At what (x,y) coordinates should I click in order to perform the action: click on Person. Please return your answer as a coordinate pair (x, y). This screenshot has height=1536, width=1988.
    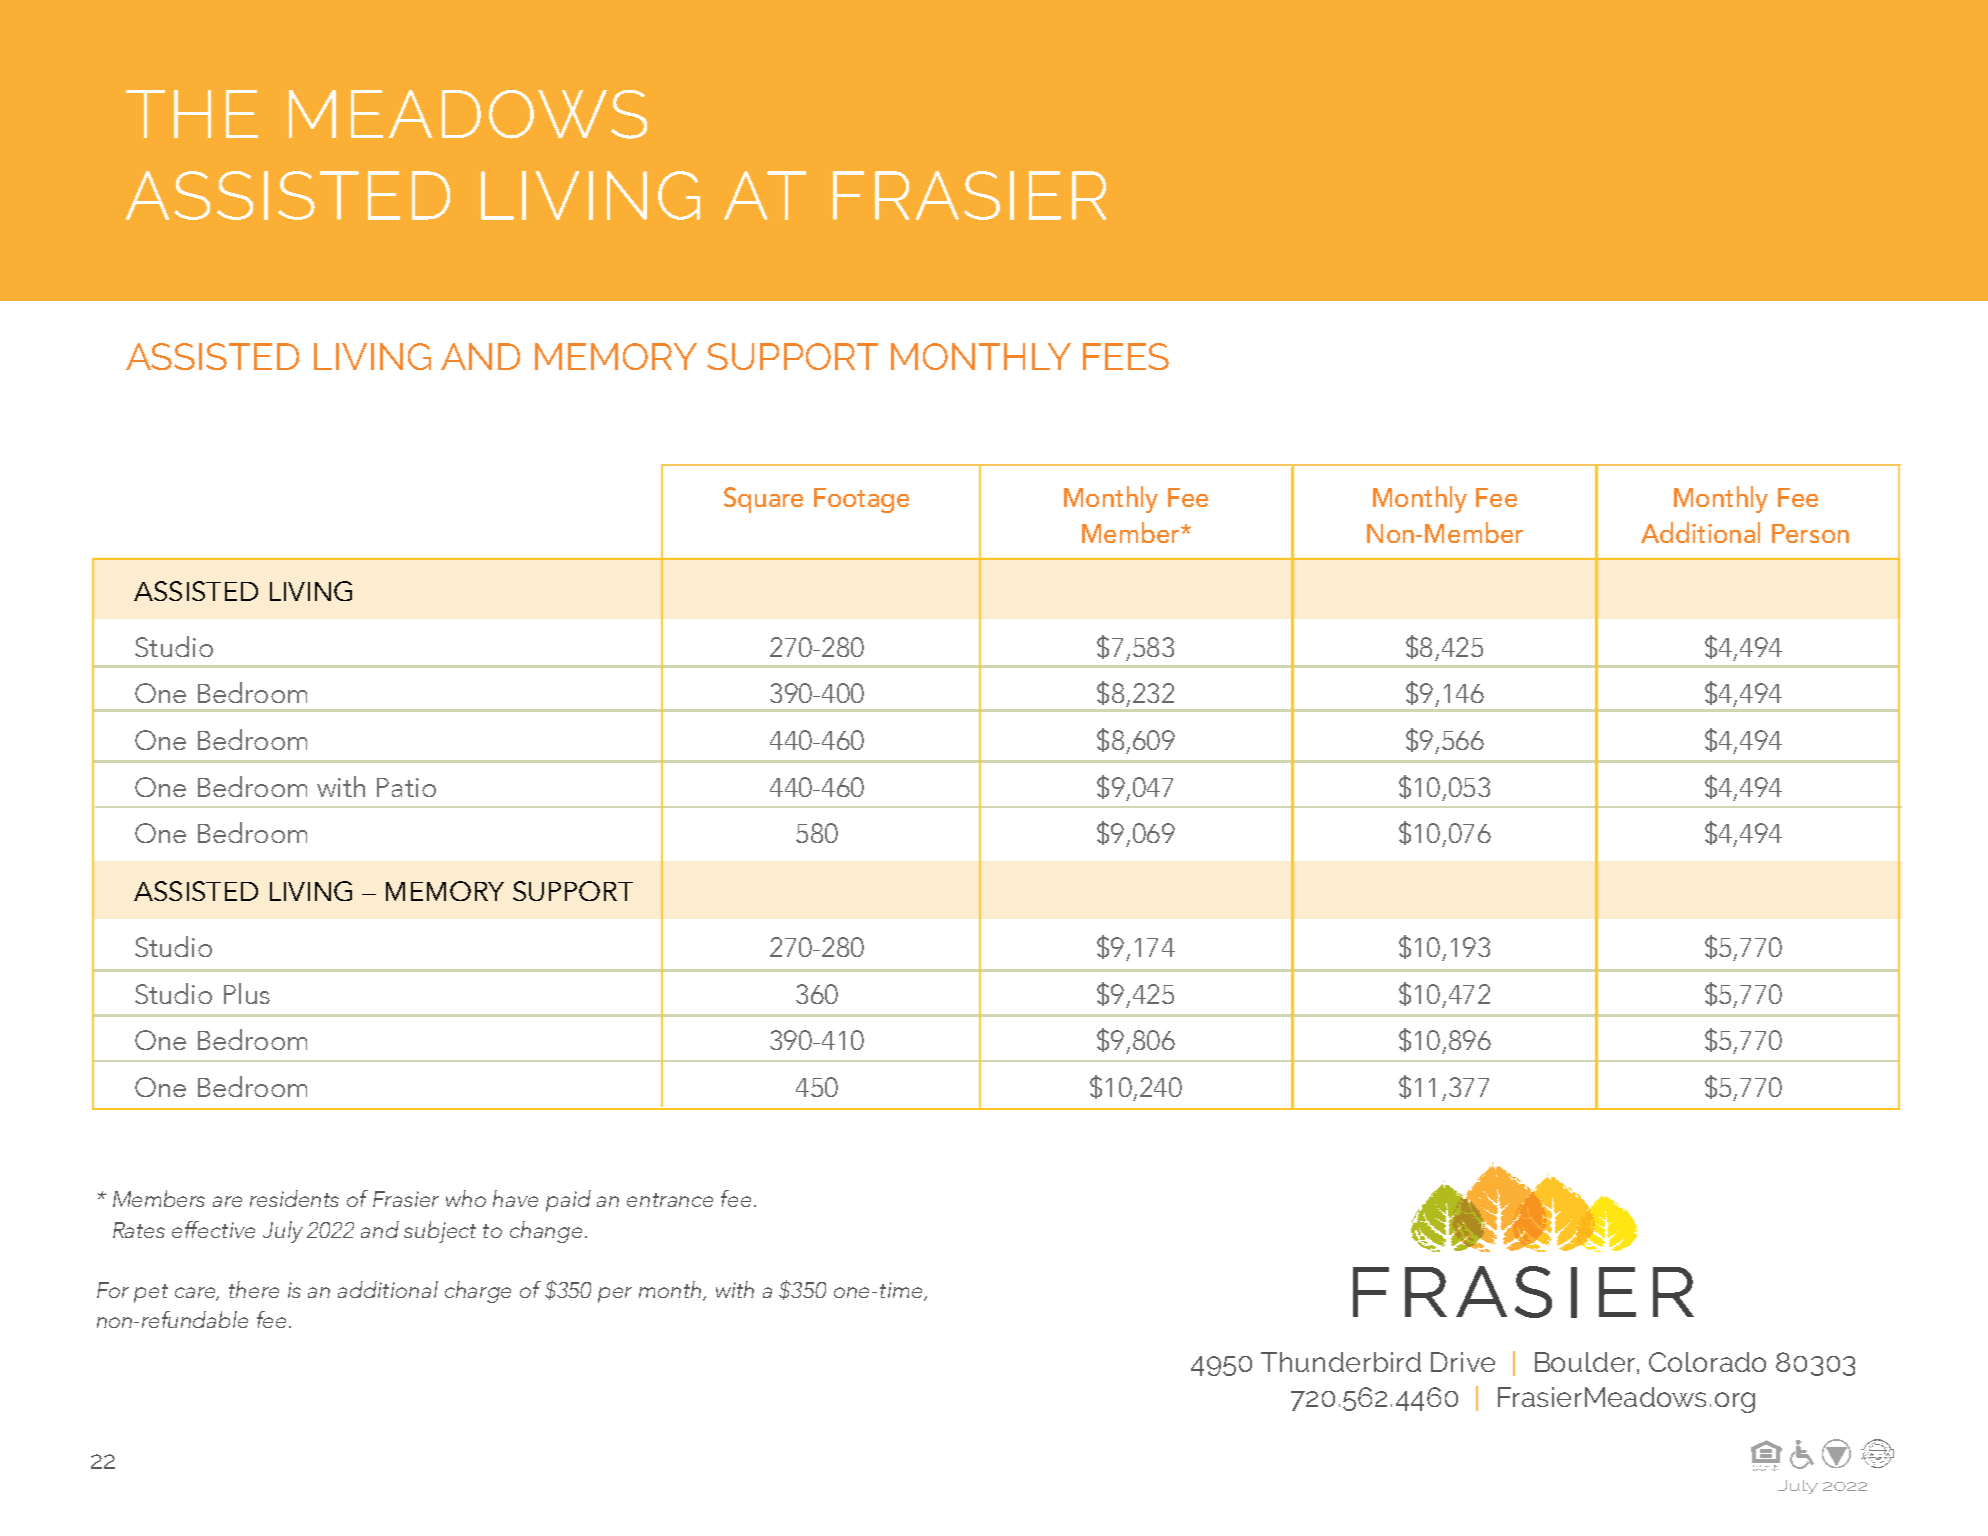
    Looking at the image, I should click on (1810, 533).
